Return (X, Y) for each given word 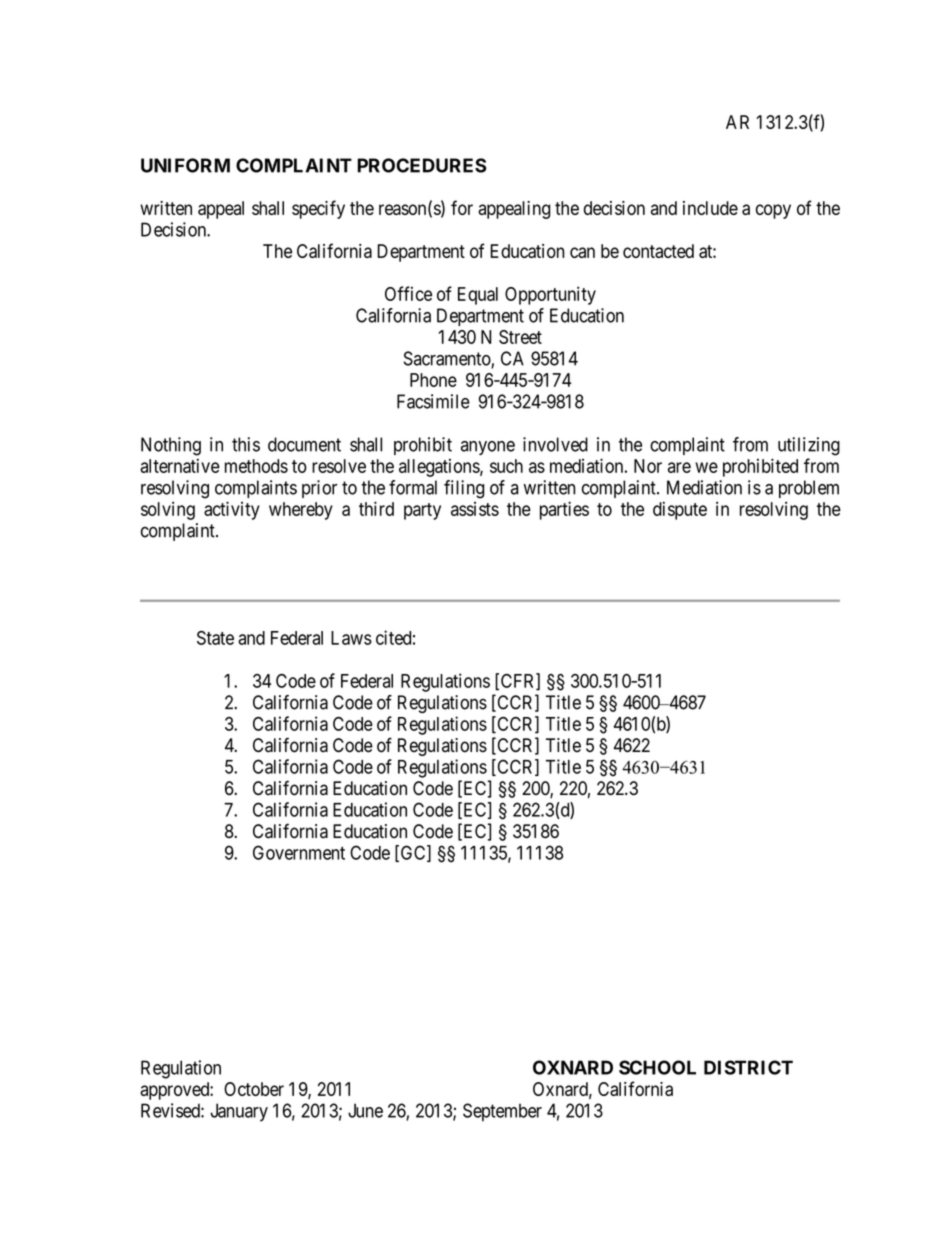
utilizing (809, 446)
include (710, 208)
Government (299, 852)
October (254, 1089)
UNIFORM (185, 165)
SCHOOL (657, 1067)
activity (232, 510)
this (246, 444)
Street (520, 337)
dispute (680, 510)
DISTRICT (748, 1067)
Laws (351, 638)
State (215, 638)
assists (475, 509)
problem (809, 489)
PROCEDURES (422, 165)
